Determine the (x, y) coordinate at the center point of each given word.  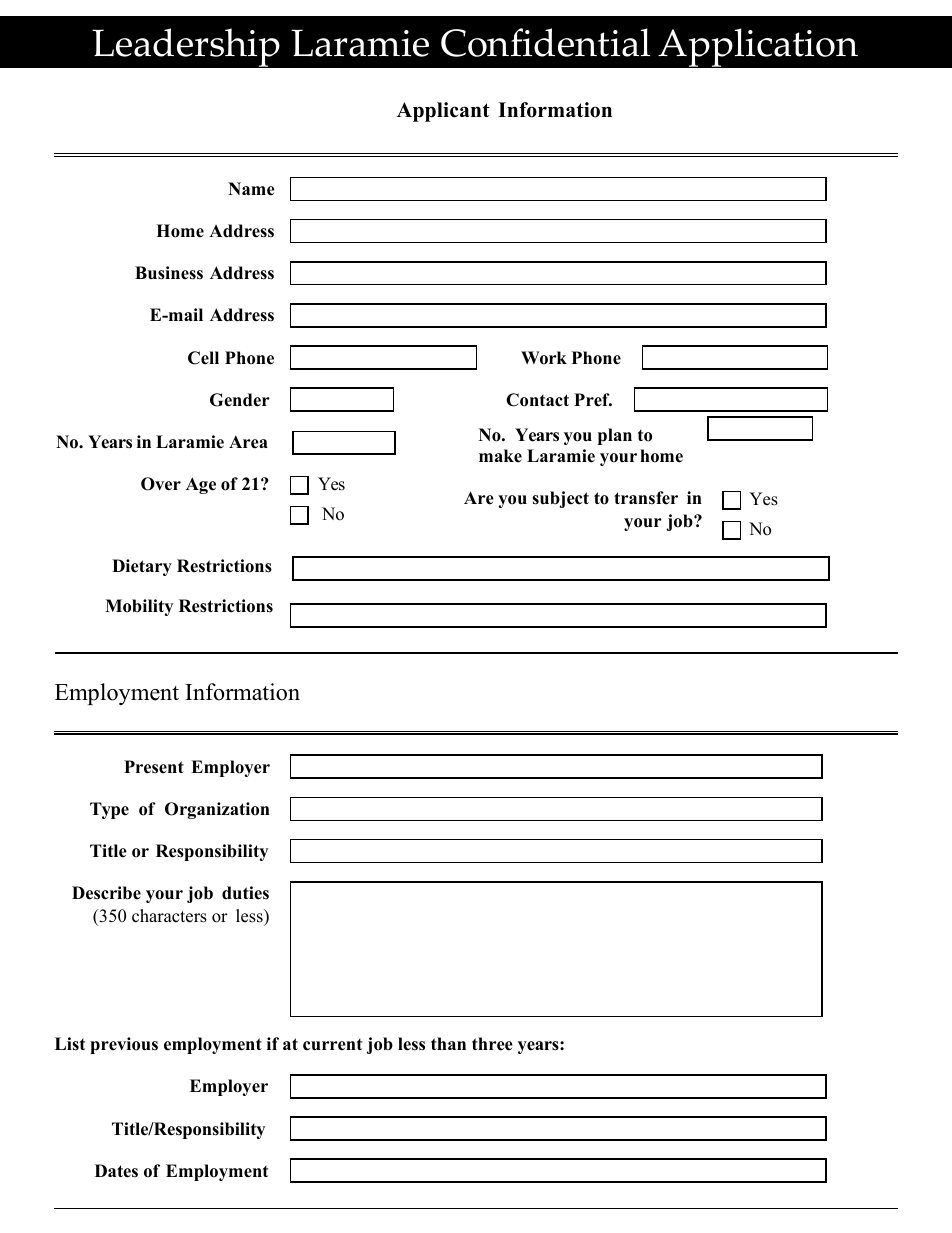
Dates (116, 1171)
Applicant (443, 112)
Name (251, 189)
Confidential (545, 42)
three (492, 1044)
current (332, 1045)
